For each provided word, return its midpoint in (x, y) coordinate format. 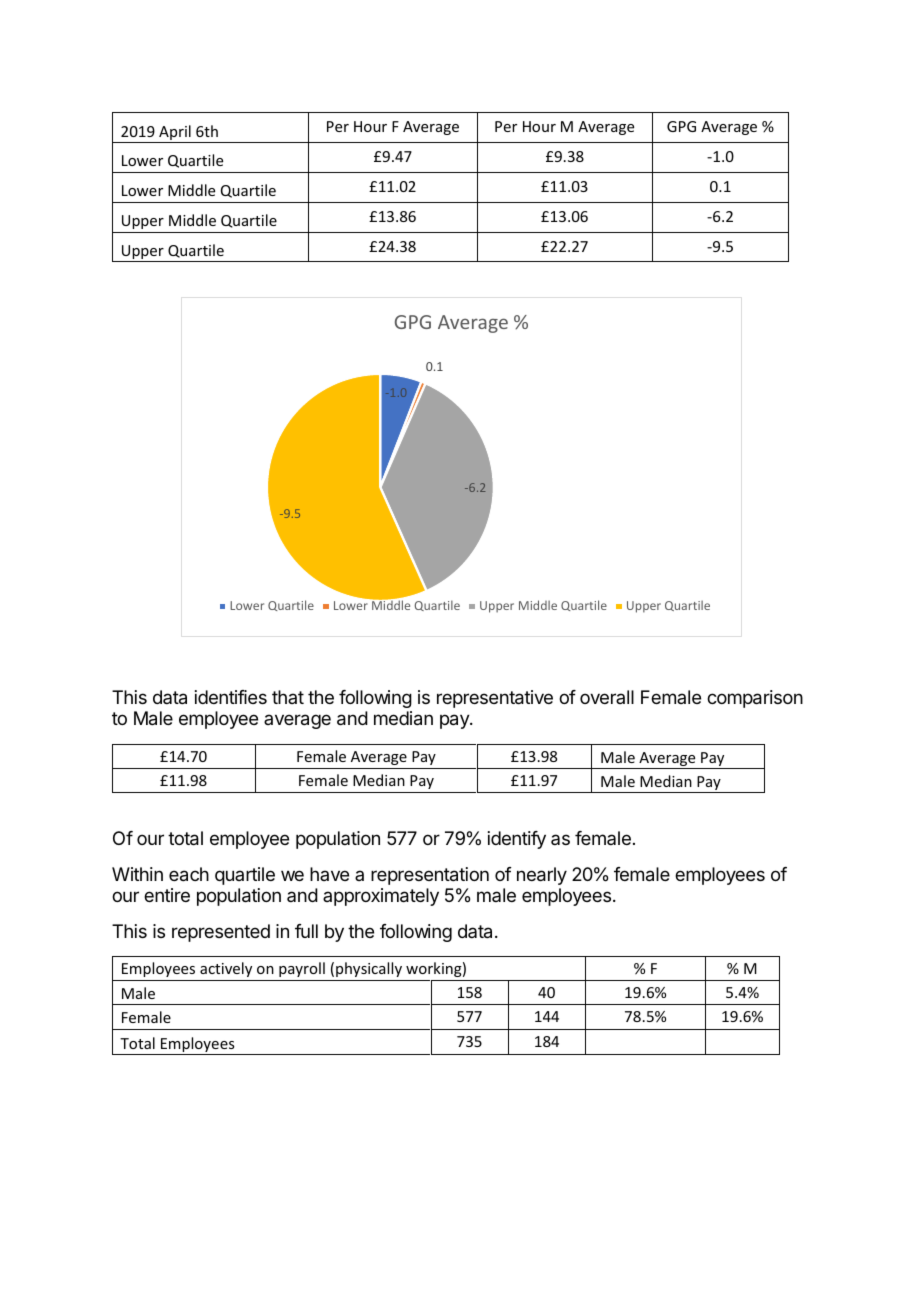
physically (369, 969)
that (288, 697)
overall (607, 697)
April (175, 134)
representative (495, 699)
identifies (231, 697)
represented (221, 933)
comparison (755, 699)
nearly (542, 876)
